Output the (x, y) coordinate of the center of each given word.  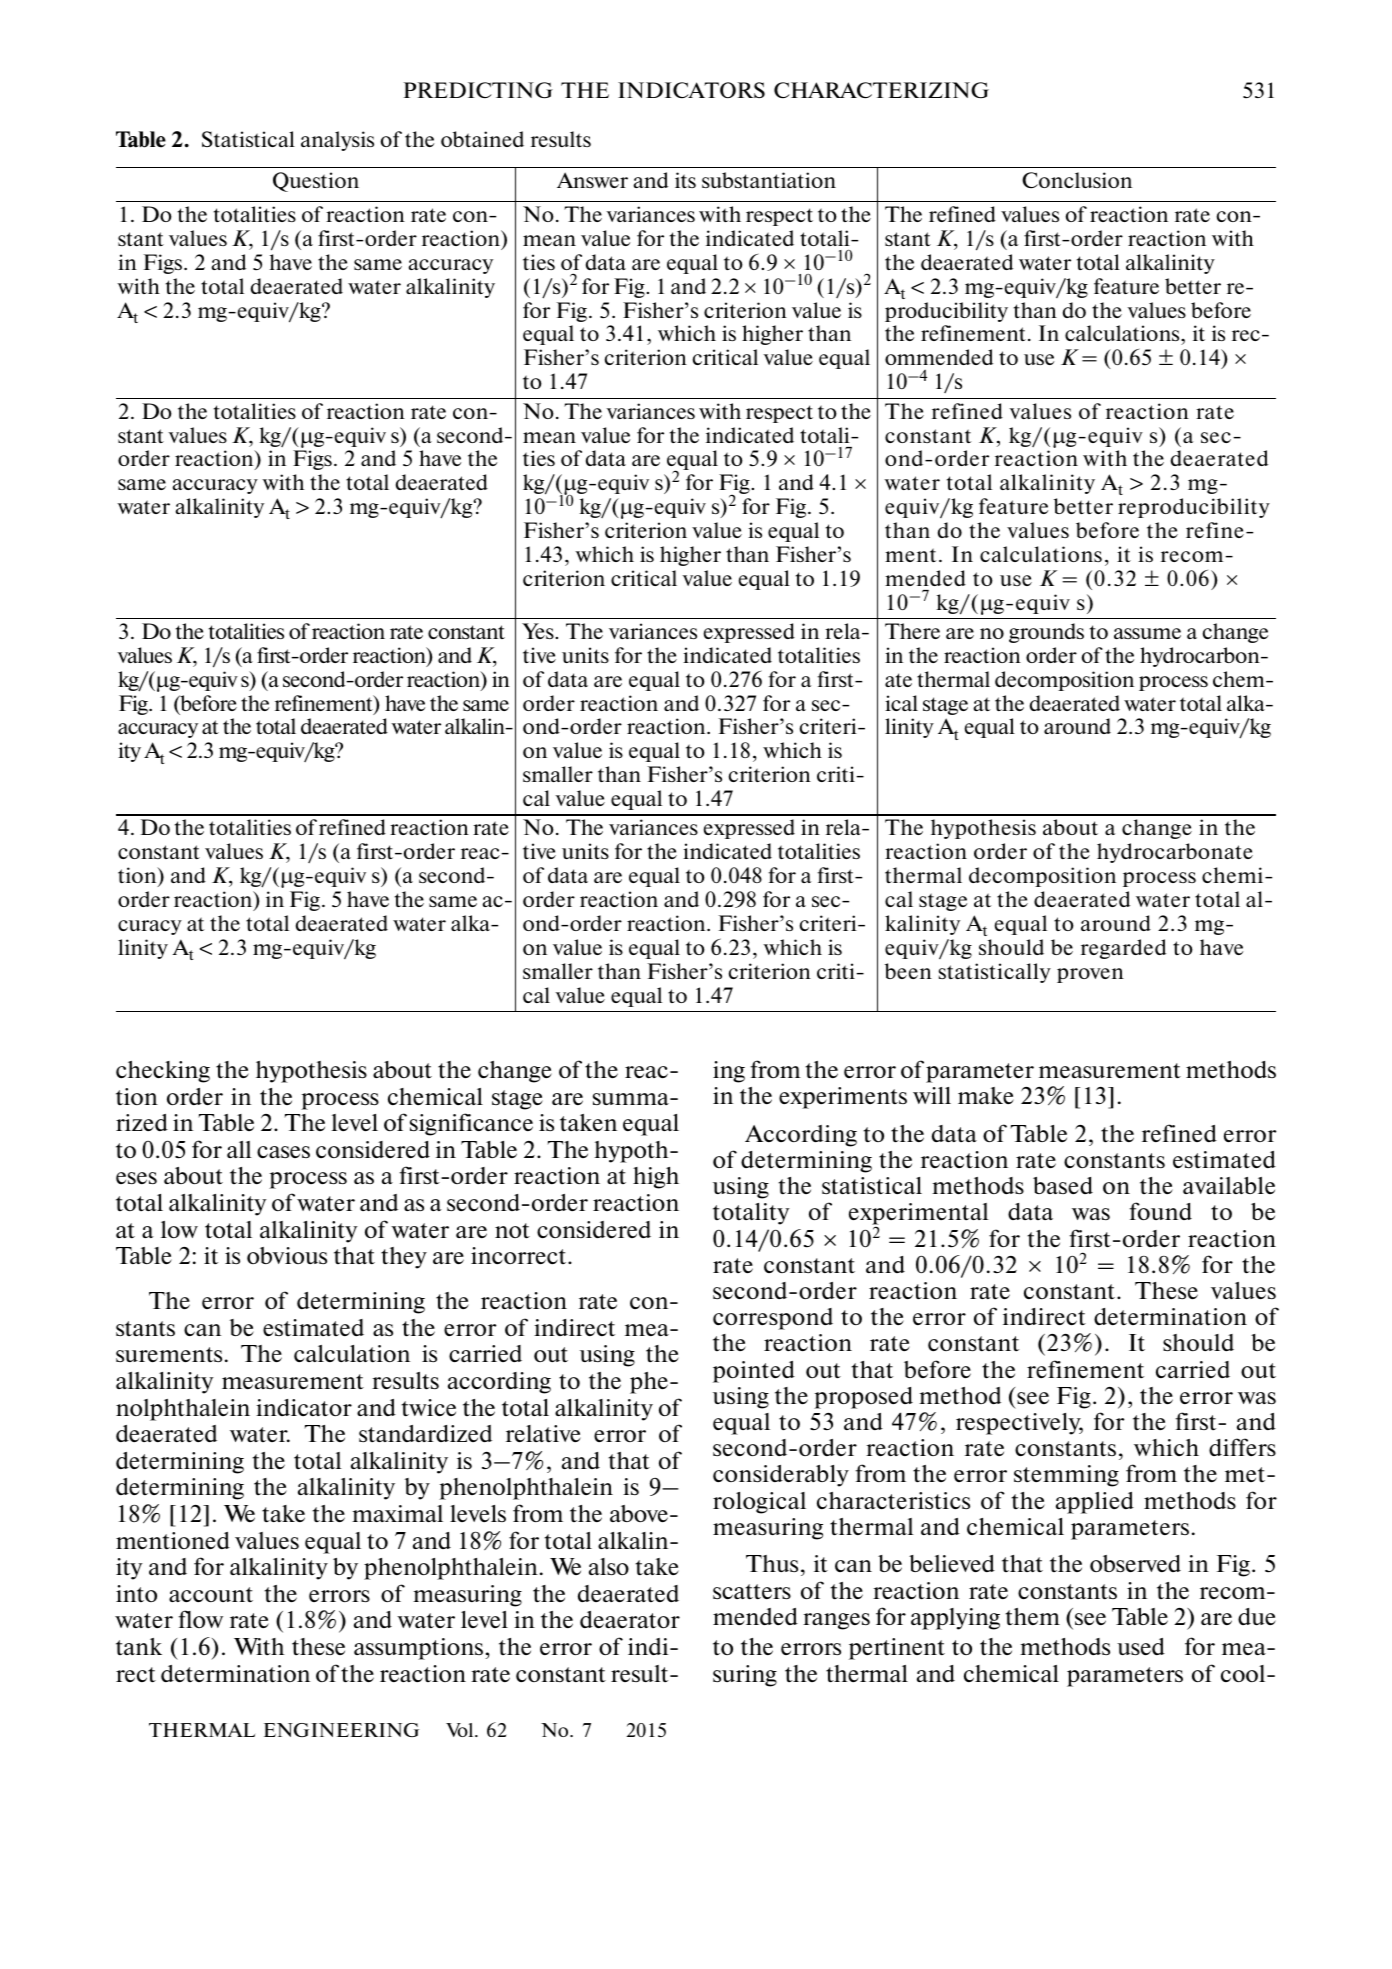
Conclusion (1077, 180)
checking (163, 1072)
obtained (482, 139)
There (912, 631)
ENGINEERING (341, 1730)
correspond (773, 1319)
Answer (592, 180)
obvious (287, 1255)
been (908, 971)
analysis (337, 141)
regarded (1123, 949)
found (1160, 1211)
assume (1147, 633)
